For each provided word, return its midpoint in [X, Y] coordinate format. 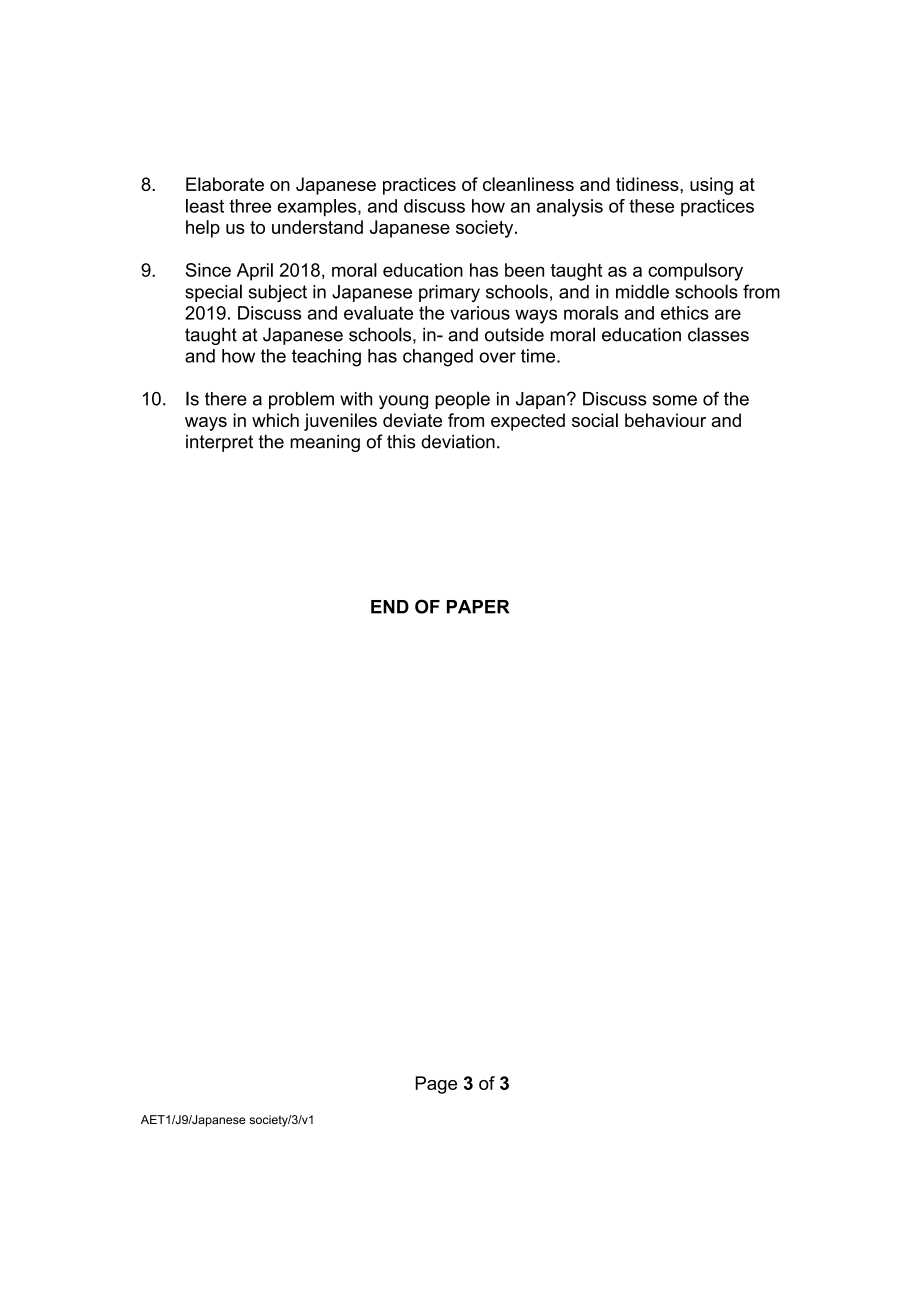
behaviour [665, 420]
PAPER [478, 607]
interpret [219, 443]
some [675, 400]
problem [301, 400]
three [250, 206]
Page [436, 1085]
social [595, 420]
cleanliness [528, 184]
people [462, 400]
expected [528, 422]
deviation [458, 441]
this [401, 441]
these [651, 206]
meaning [325, 443]
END [390, 607]
